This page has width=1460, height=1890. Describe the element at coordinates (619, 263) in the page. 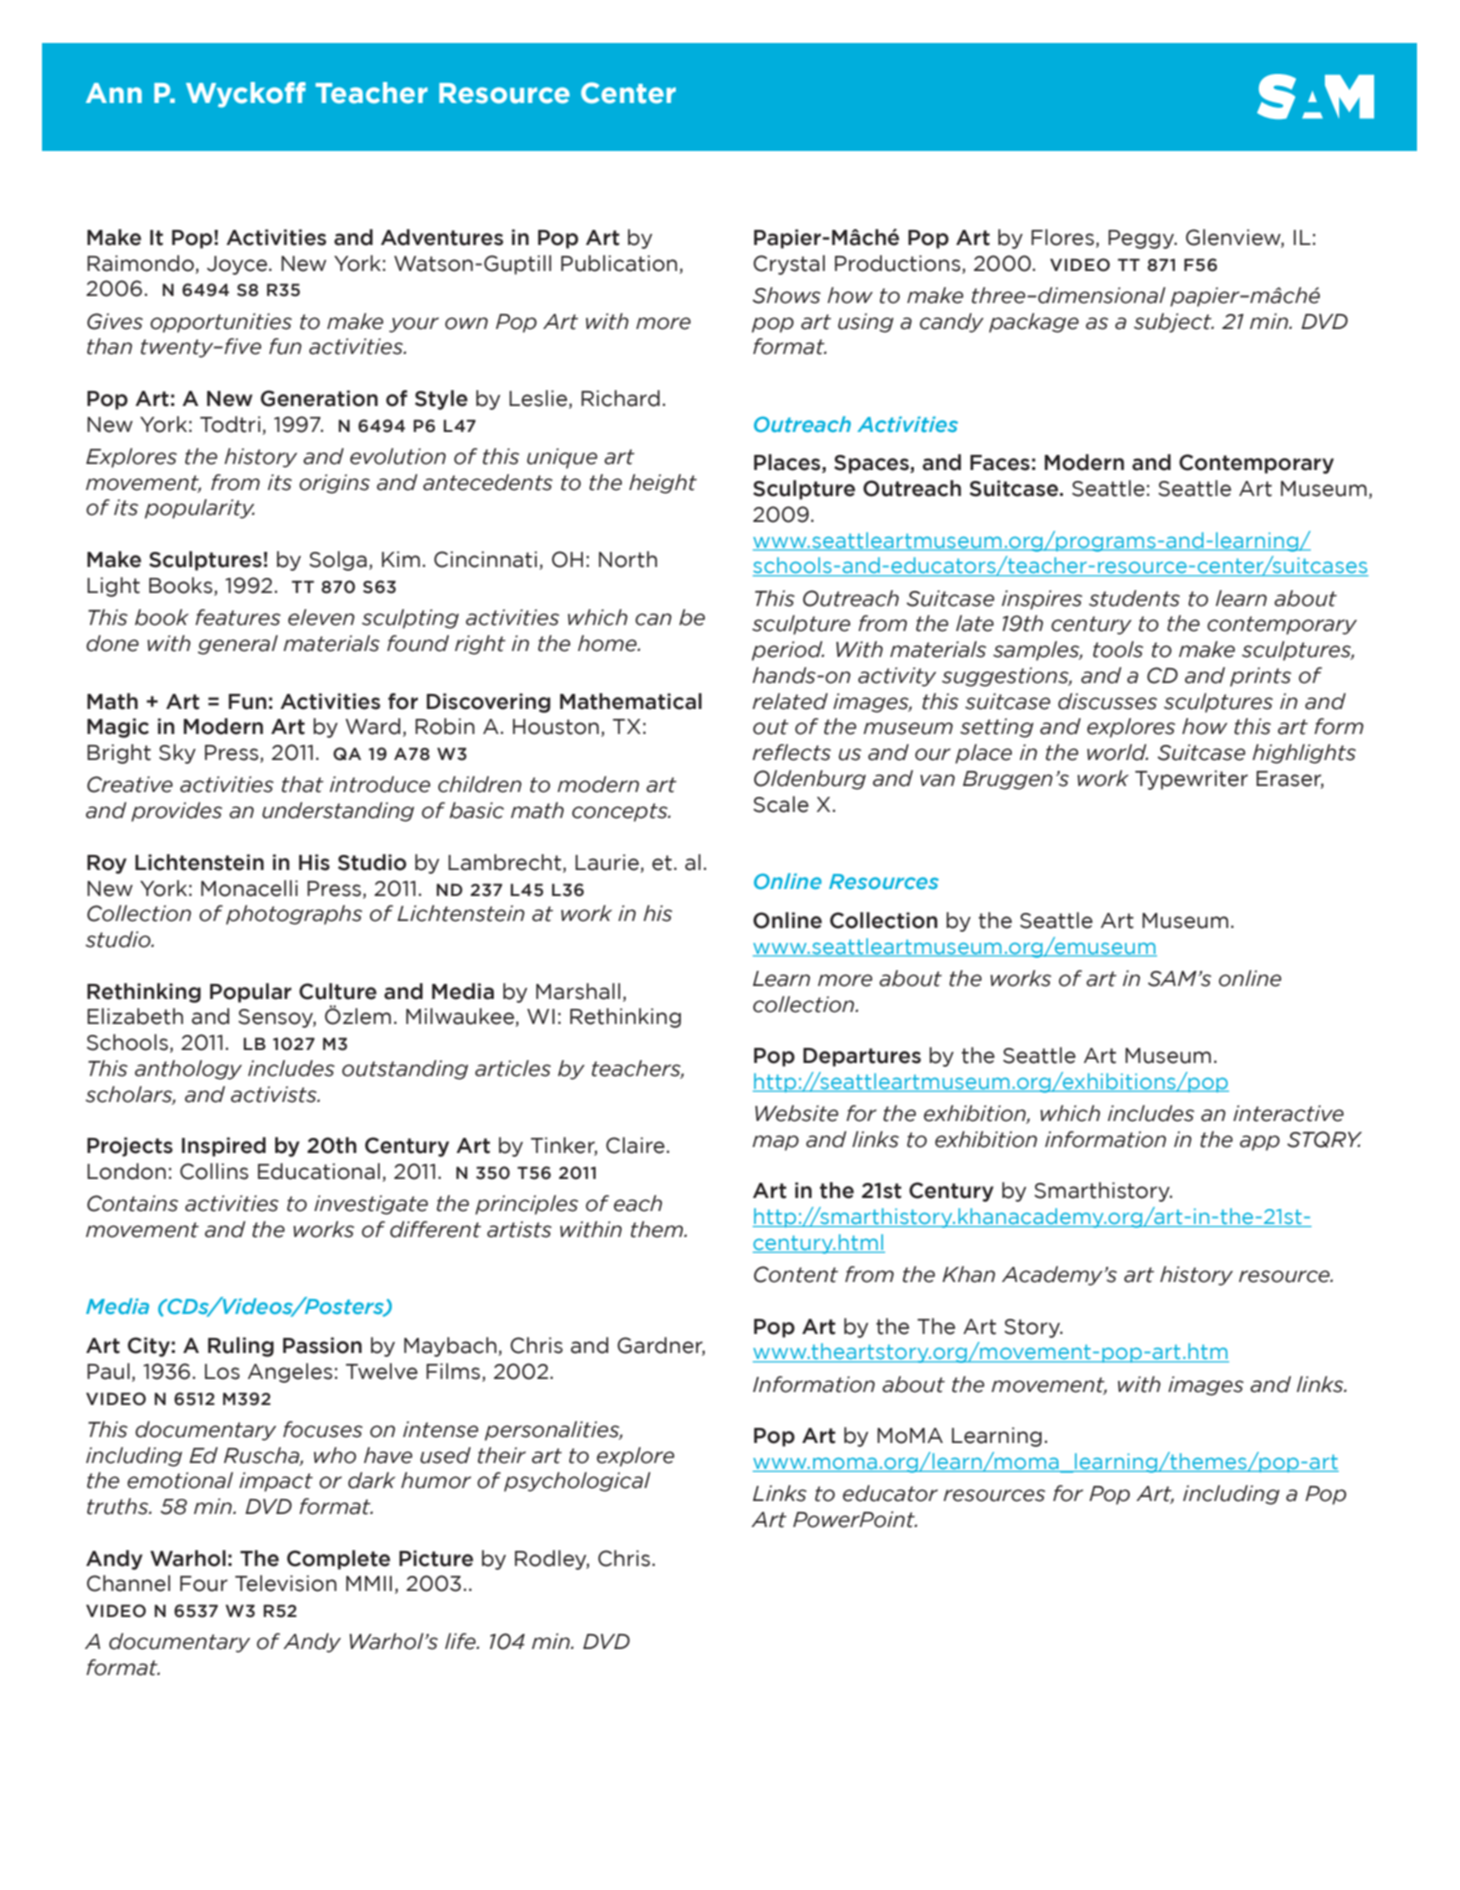

I see `Publication` at that location.
